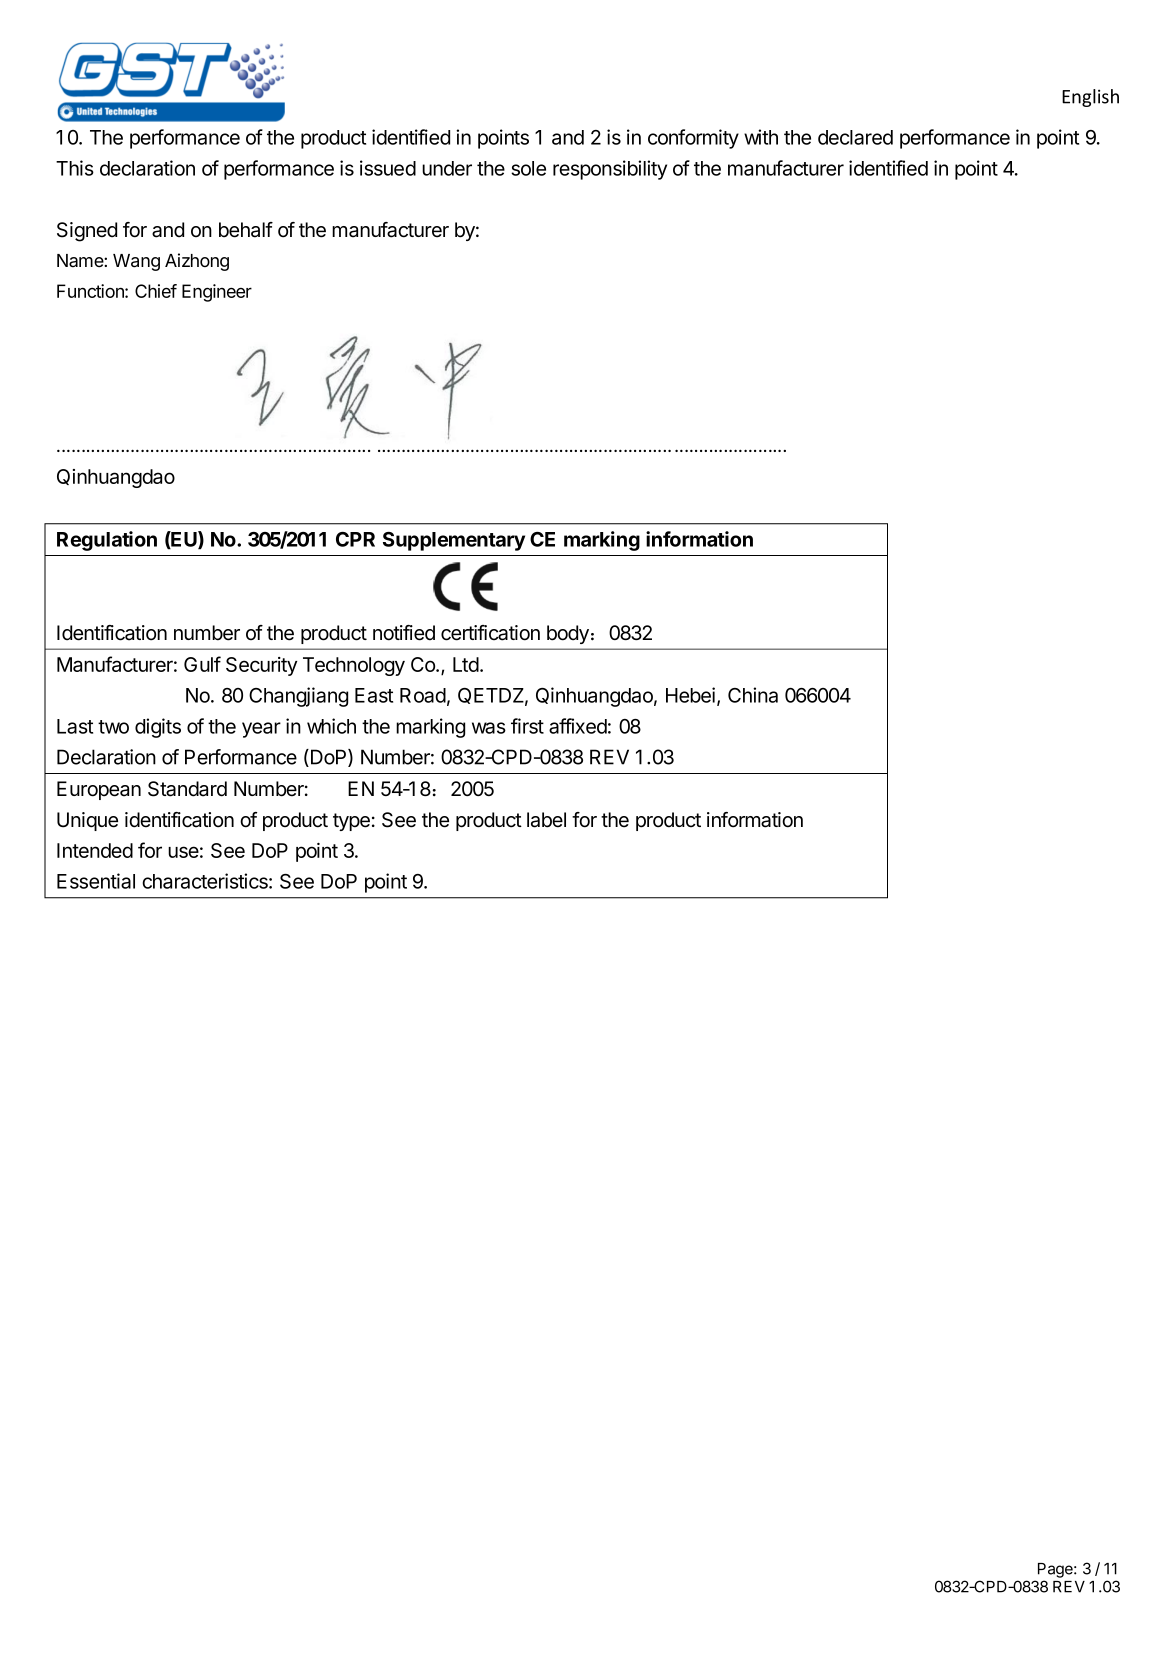  Describe the element at coordinates (107, 541) in the image. I see `Regulation` at that location.
